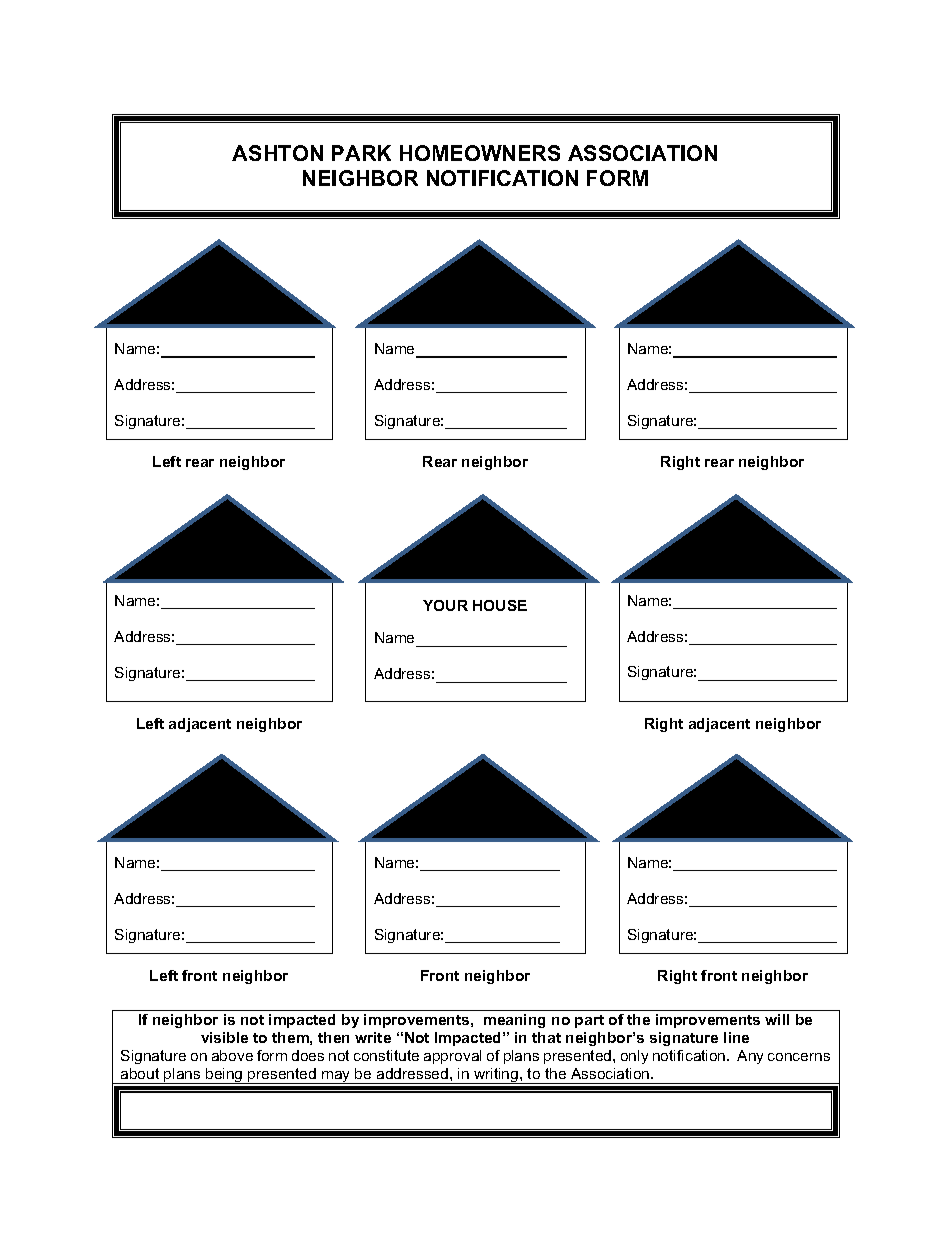  What do you see at coordinates (736, 1037) in the page?
I see `line` at bounding box center [736, 1037].
